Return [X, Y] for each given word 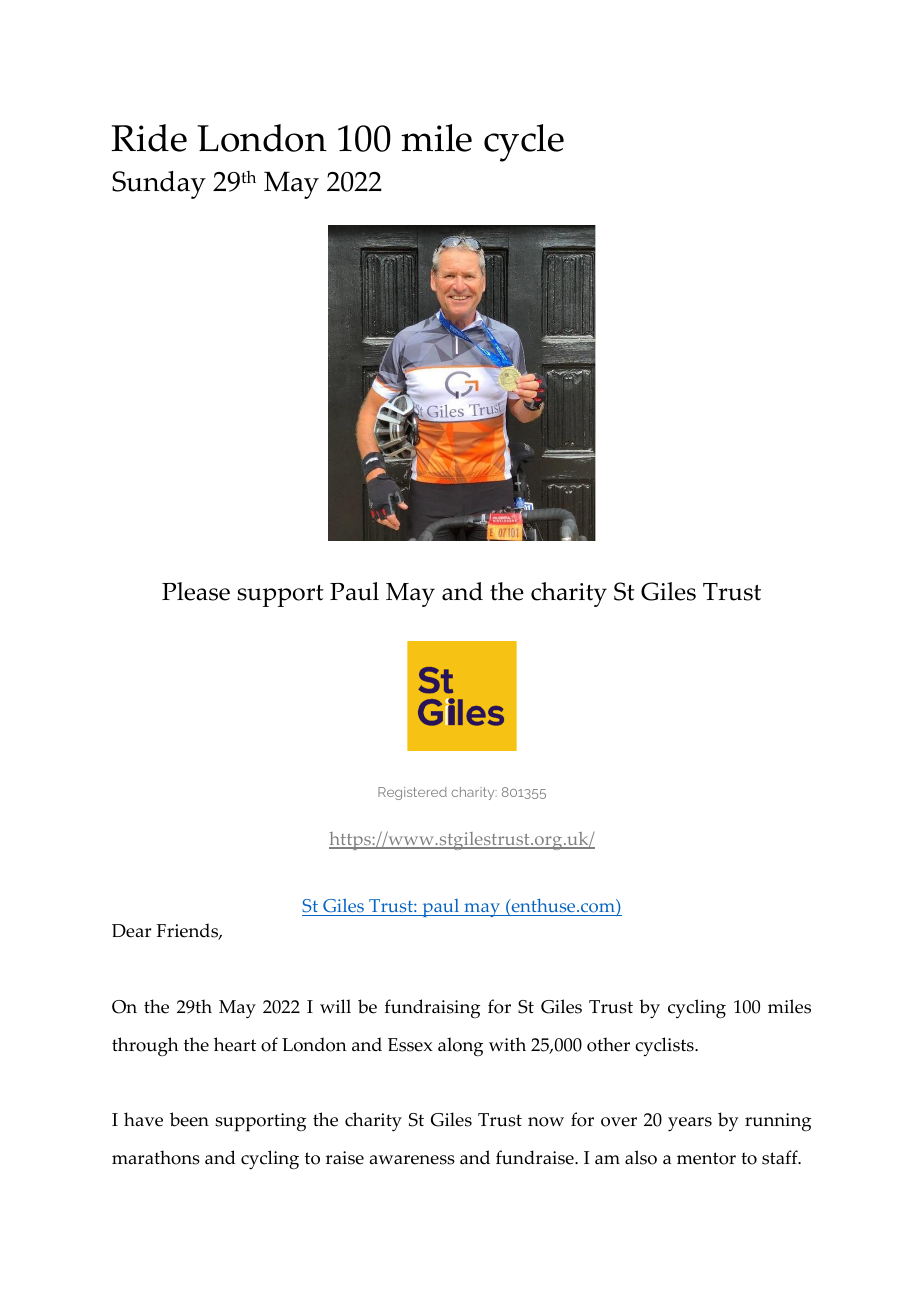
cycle [524, 143]
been [189, 1119]
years [690, 1124]
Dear [131, 931]
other [608, 1044]
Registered [412, 793]
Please [196, 591]
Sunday [159, 185]
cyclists [665, 1047]
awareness [412, 1160]
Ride [149, 138]
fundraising [432, 1009]
